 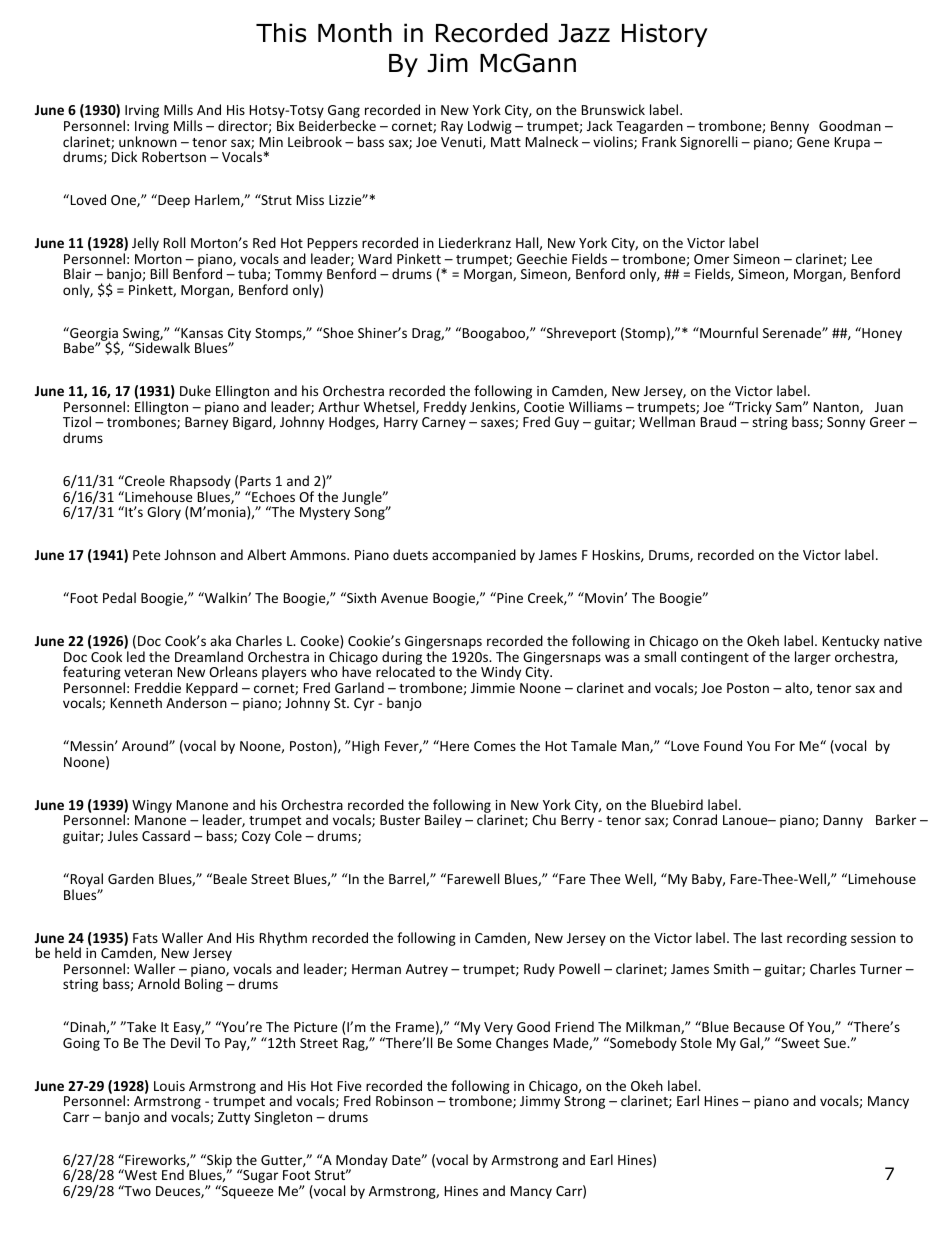 What do you see at coordinates (495, 746) in the screenshot?
I see `Comes` at bounding box center [495, 746].
